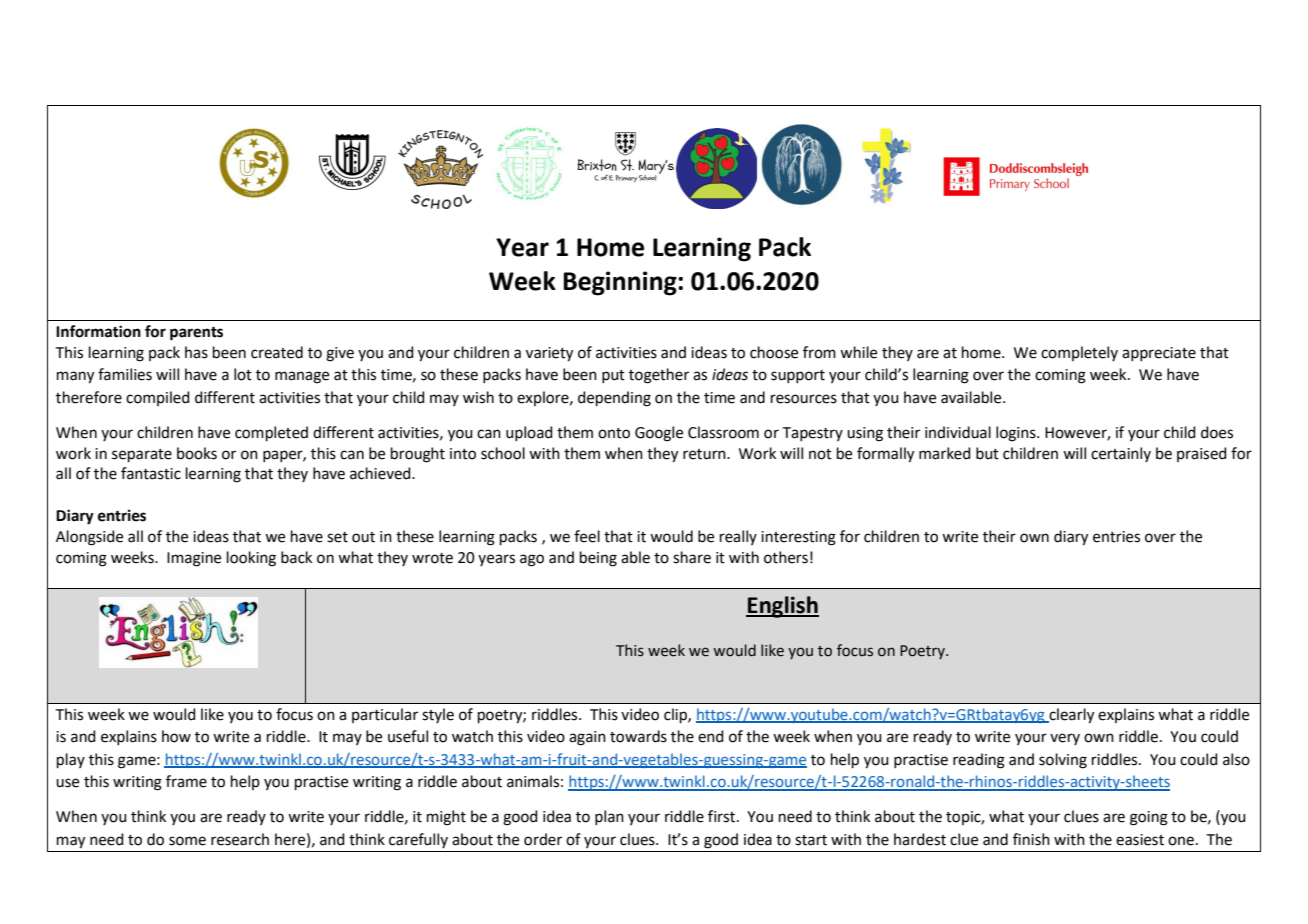  What do you see at coordinates (240, 839) in the image?
I see `research` at bounding box center [240, 839].
